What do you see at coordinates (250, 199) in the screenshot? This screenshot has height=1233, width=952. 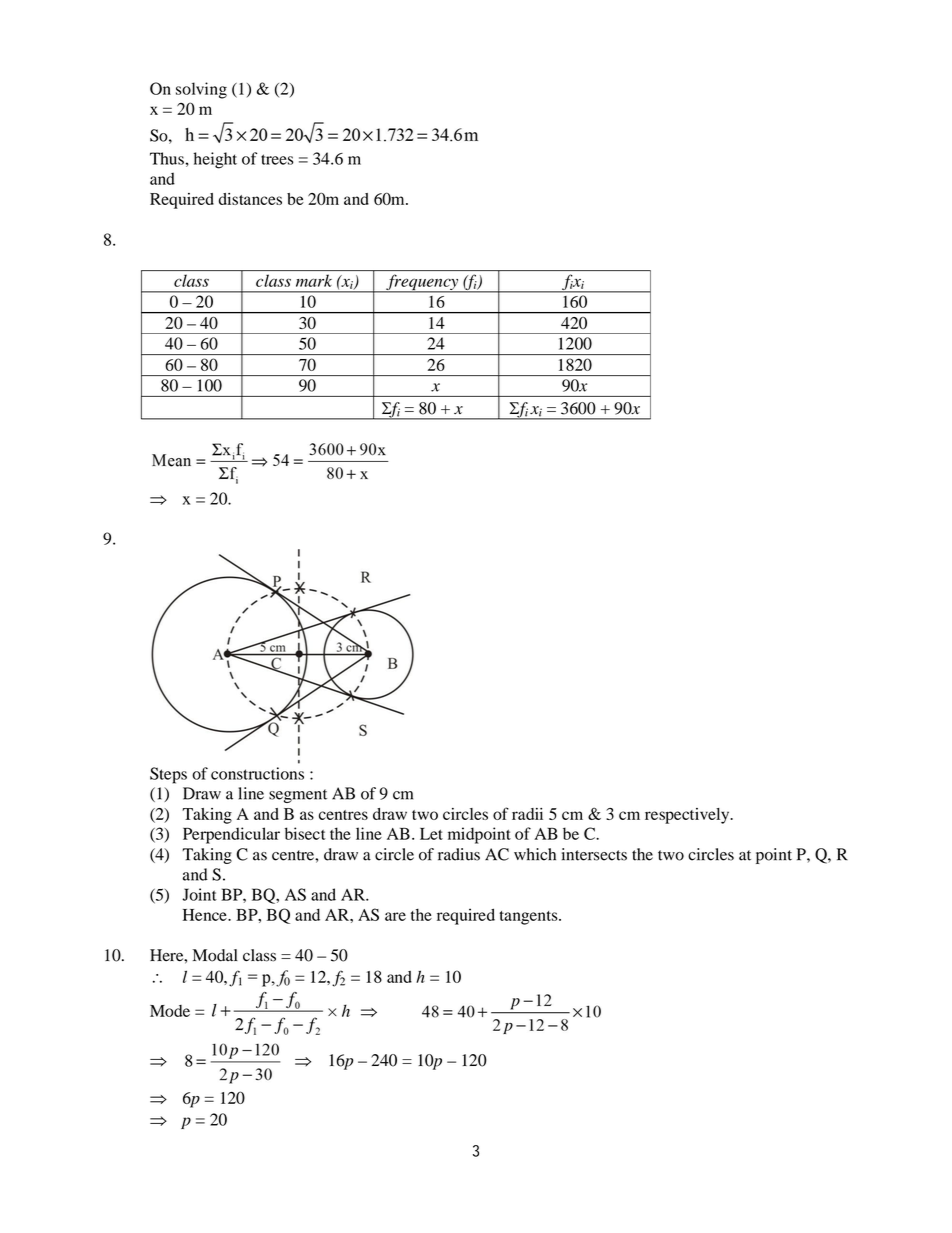 I see `distances` at bounding box center [250, 199].
